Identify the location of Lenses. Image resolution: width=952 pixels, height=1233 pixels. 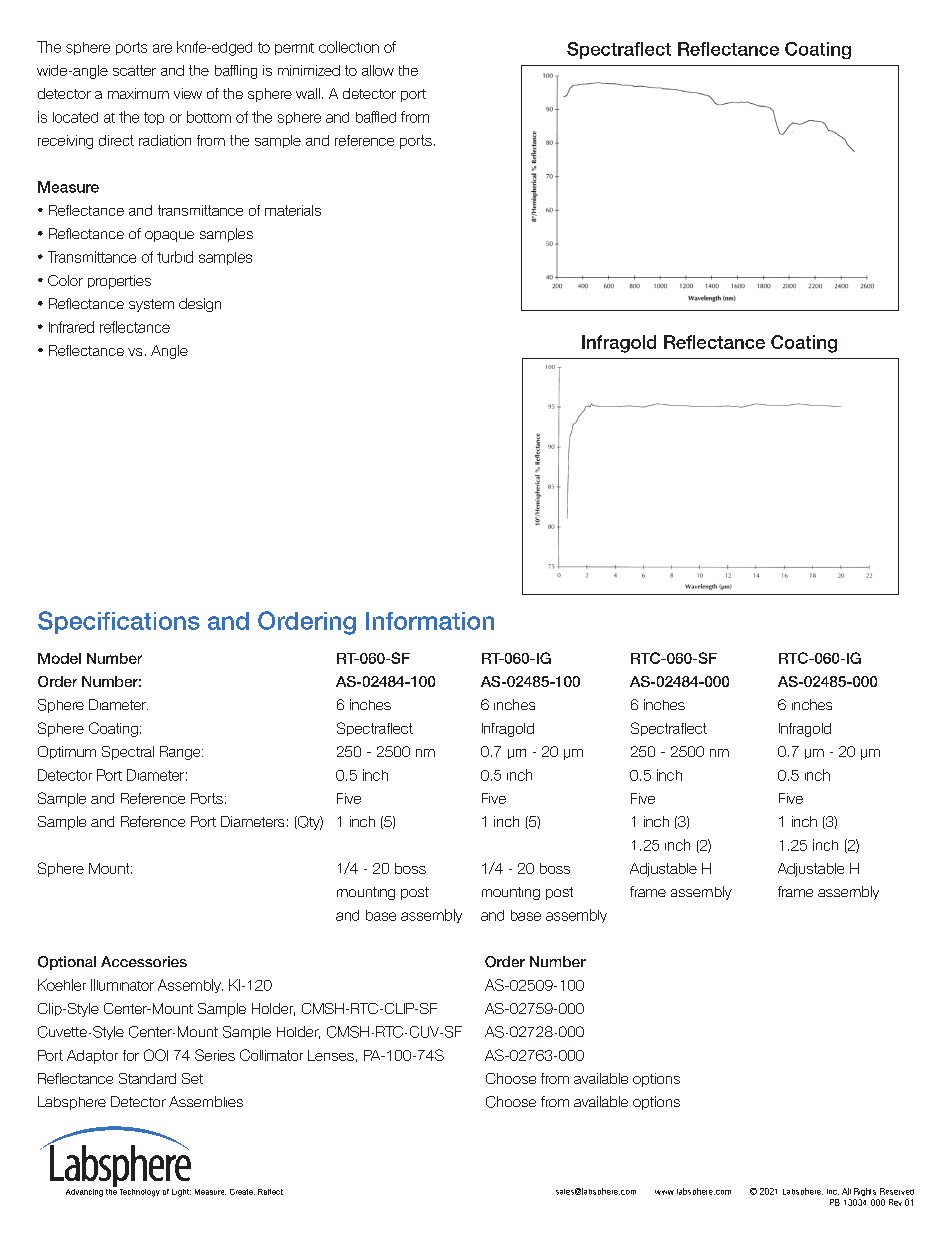
(331, 1055).
